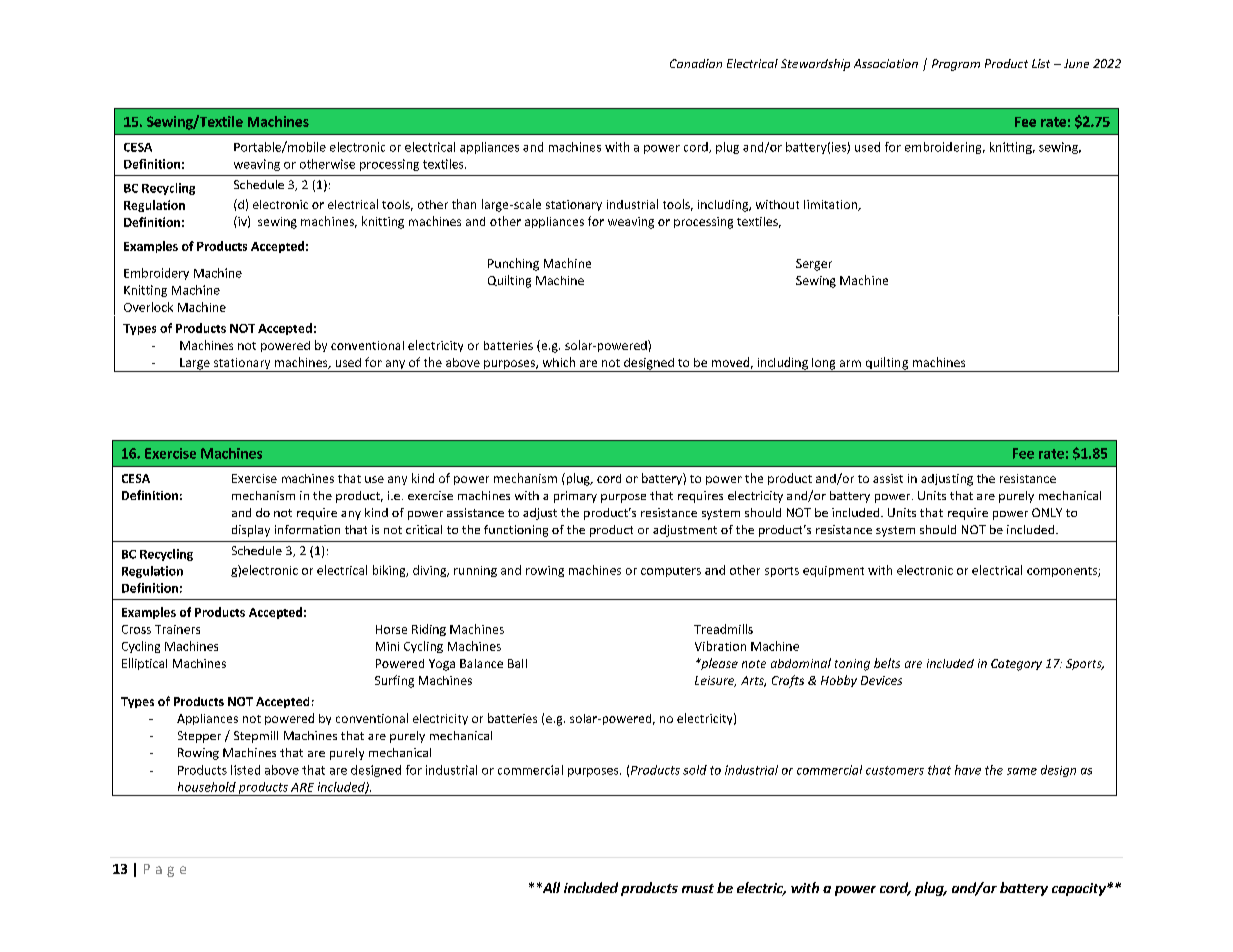  Describe the element at coordinates (698, 888) in the document. I see `must` at that location.
